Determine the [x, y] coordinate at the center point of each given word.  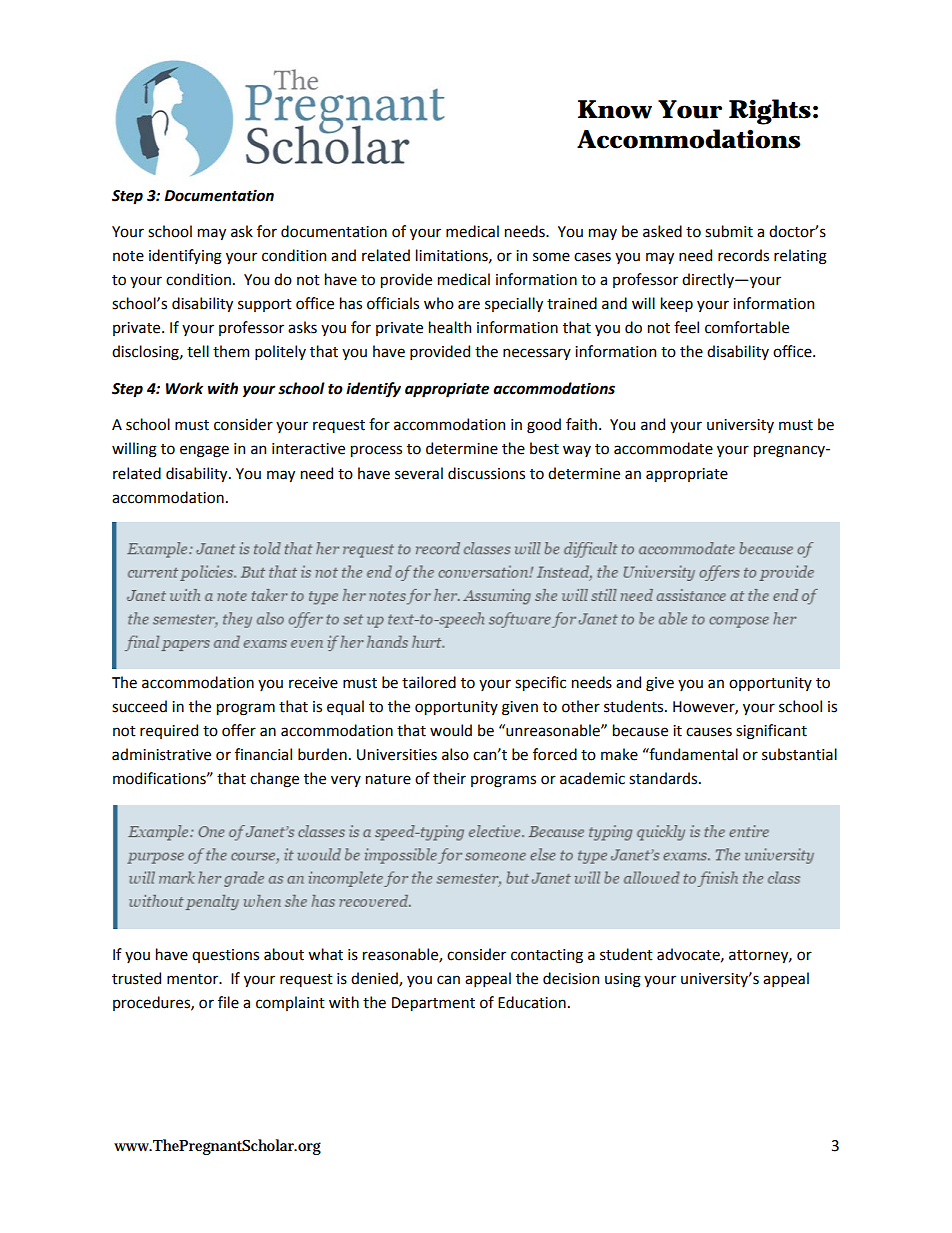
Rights [770, 112]
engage [204, 451]
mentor [194, 979]
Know [615, 109]
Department [433, 1004]
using [623, 980]
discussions [486, 473]
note [128, 256]
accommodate [663, 448]
